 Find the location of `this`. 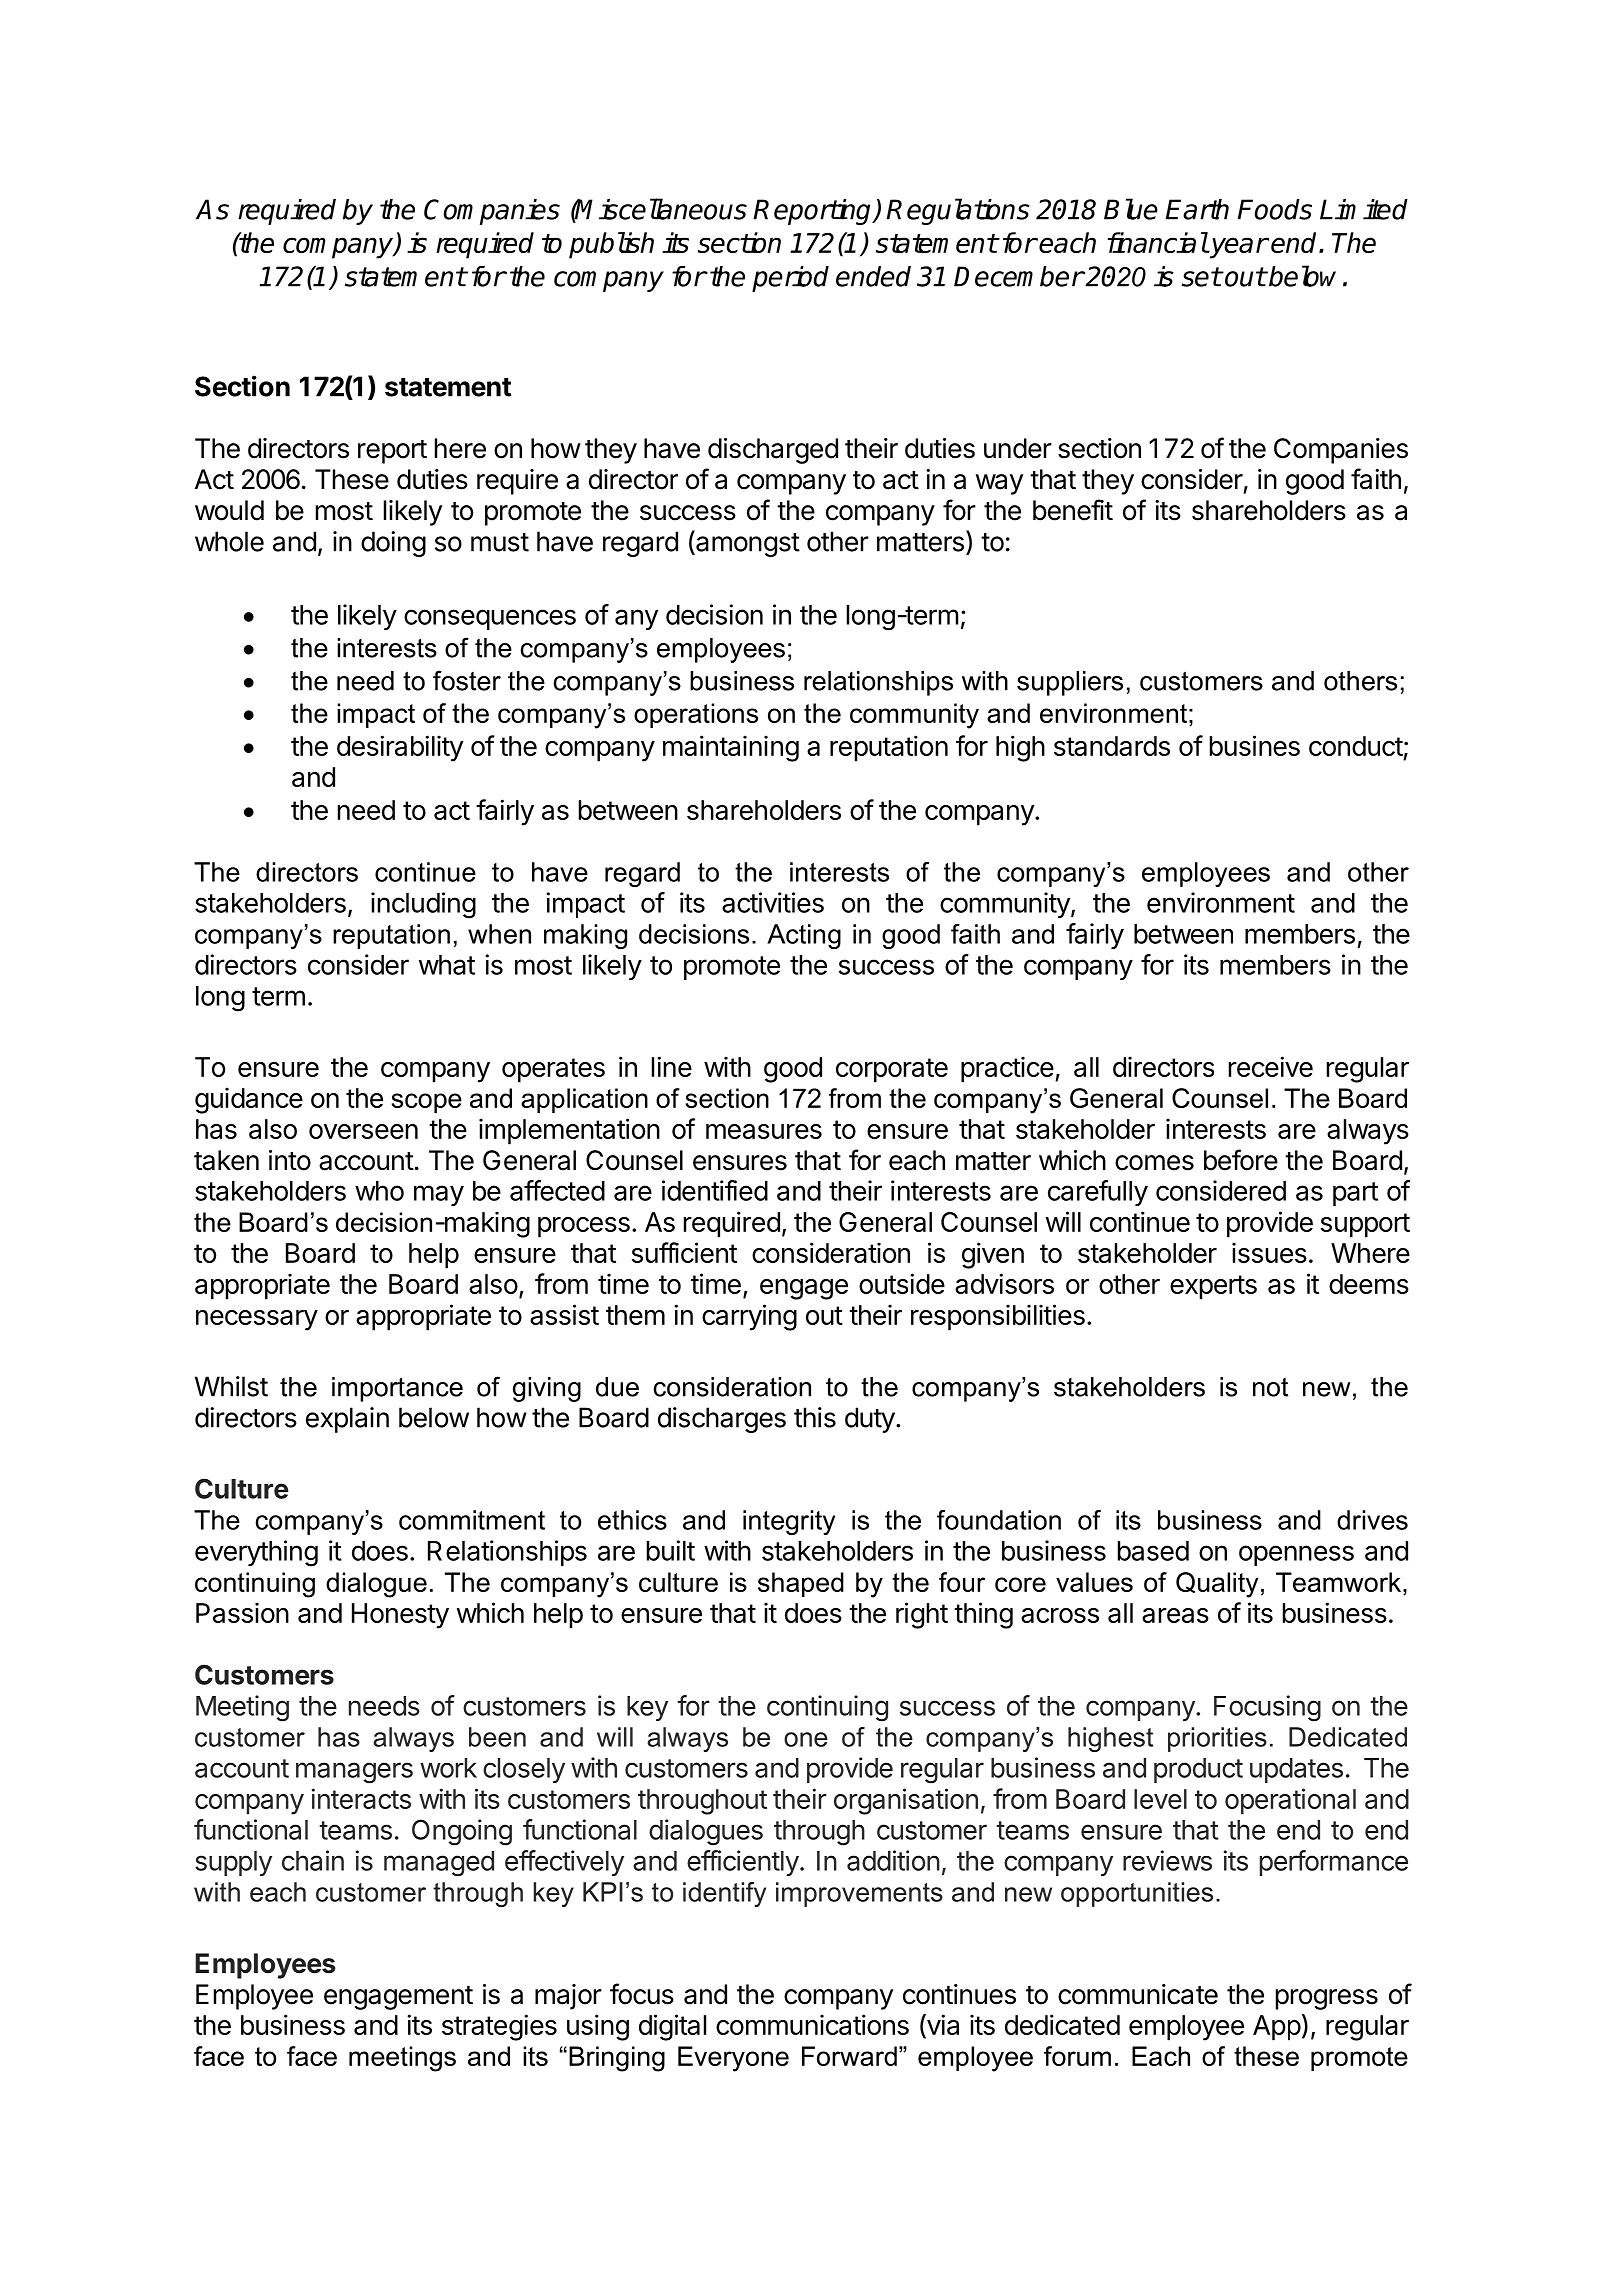

this is located at coordinates (815, 1417).
